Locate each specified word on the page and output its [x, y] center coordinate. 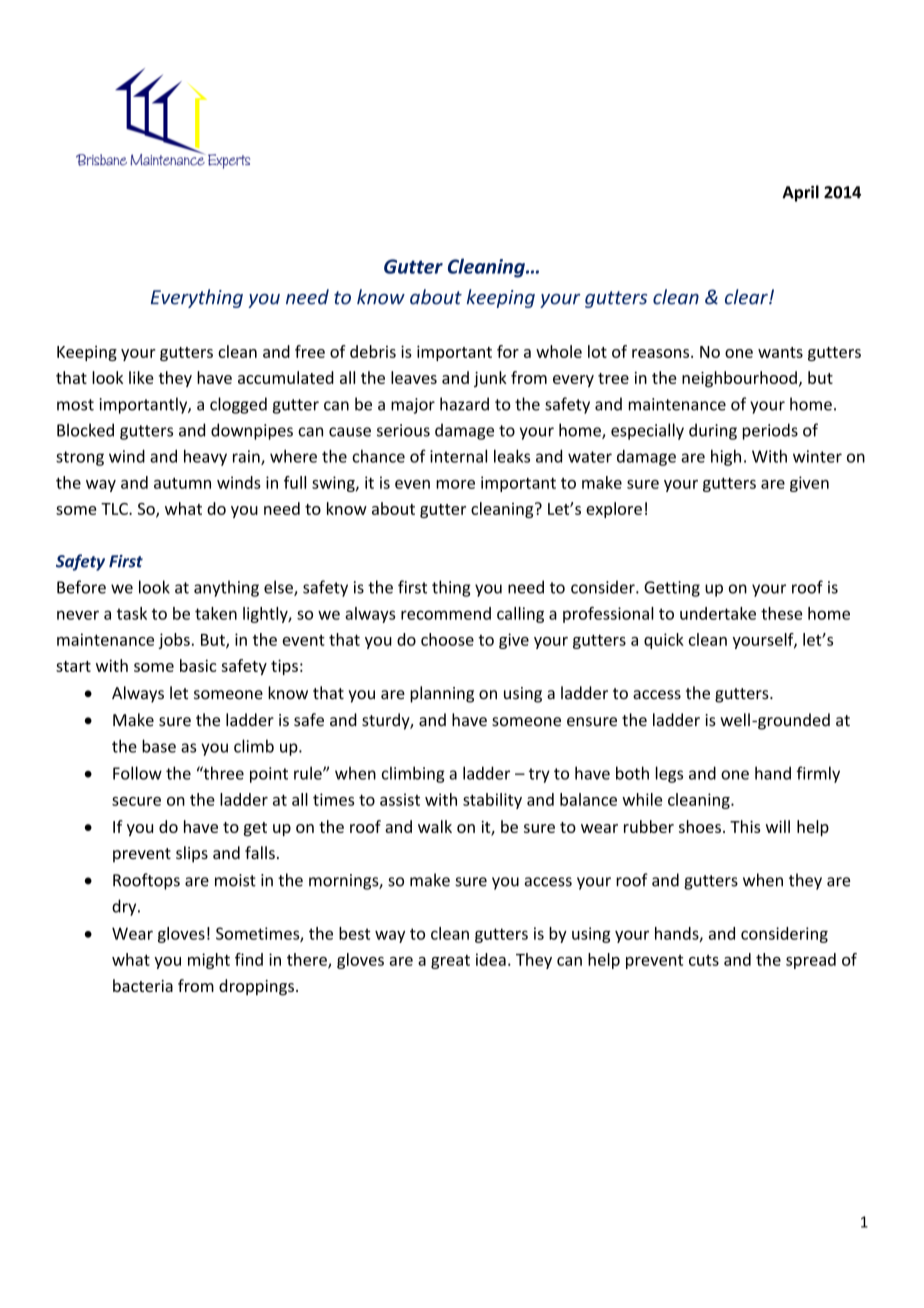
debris [373, 351]
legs [669, 774]
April [800, 193]
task [132, 613]
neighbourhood [739, 379]
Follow [137, 773]
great [450, 962]
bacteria [143, 985]
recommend [446, 613]
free [310, 351]
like [141, 377]
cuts [704, 960]
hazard [464, 404]
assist [400, 799]
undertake [718, 613]
